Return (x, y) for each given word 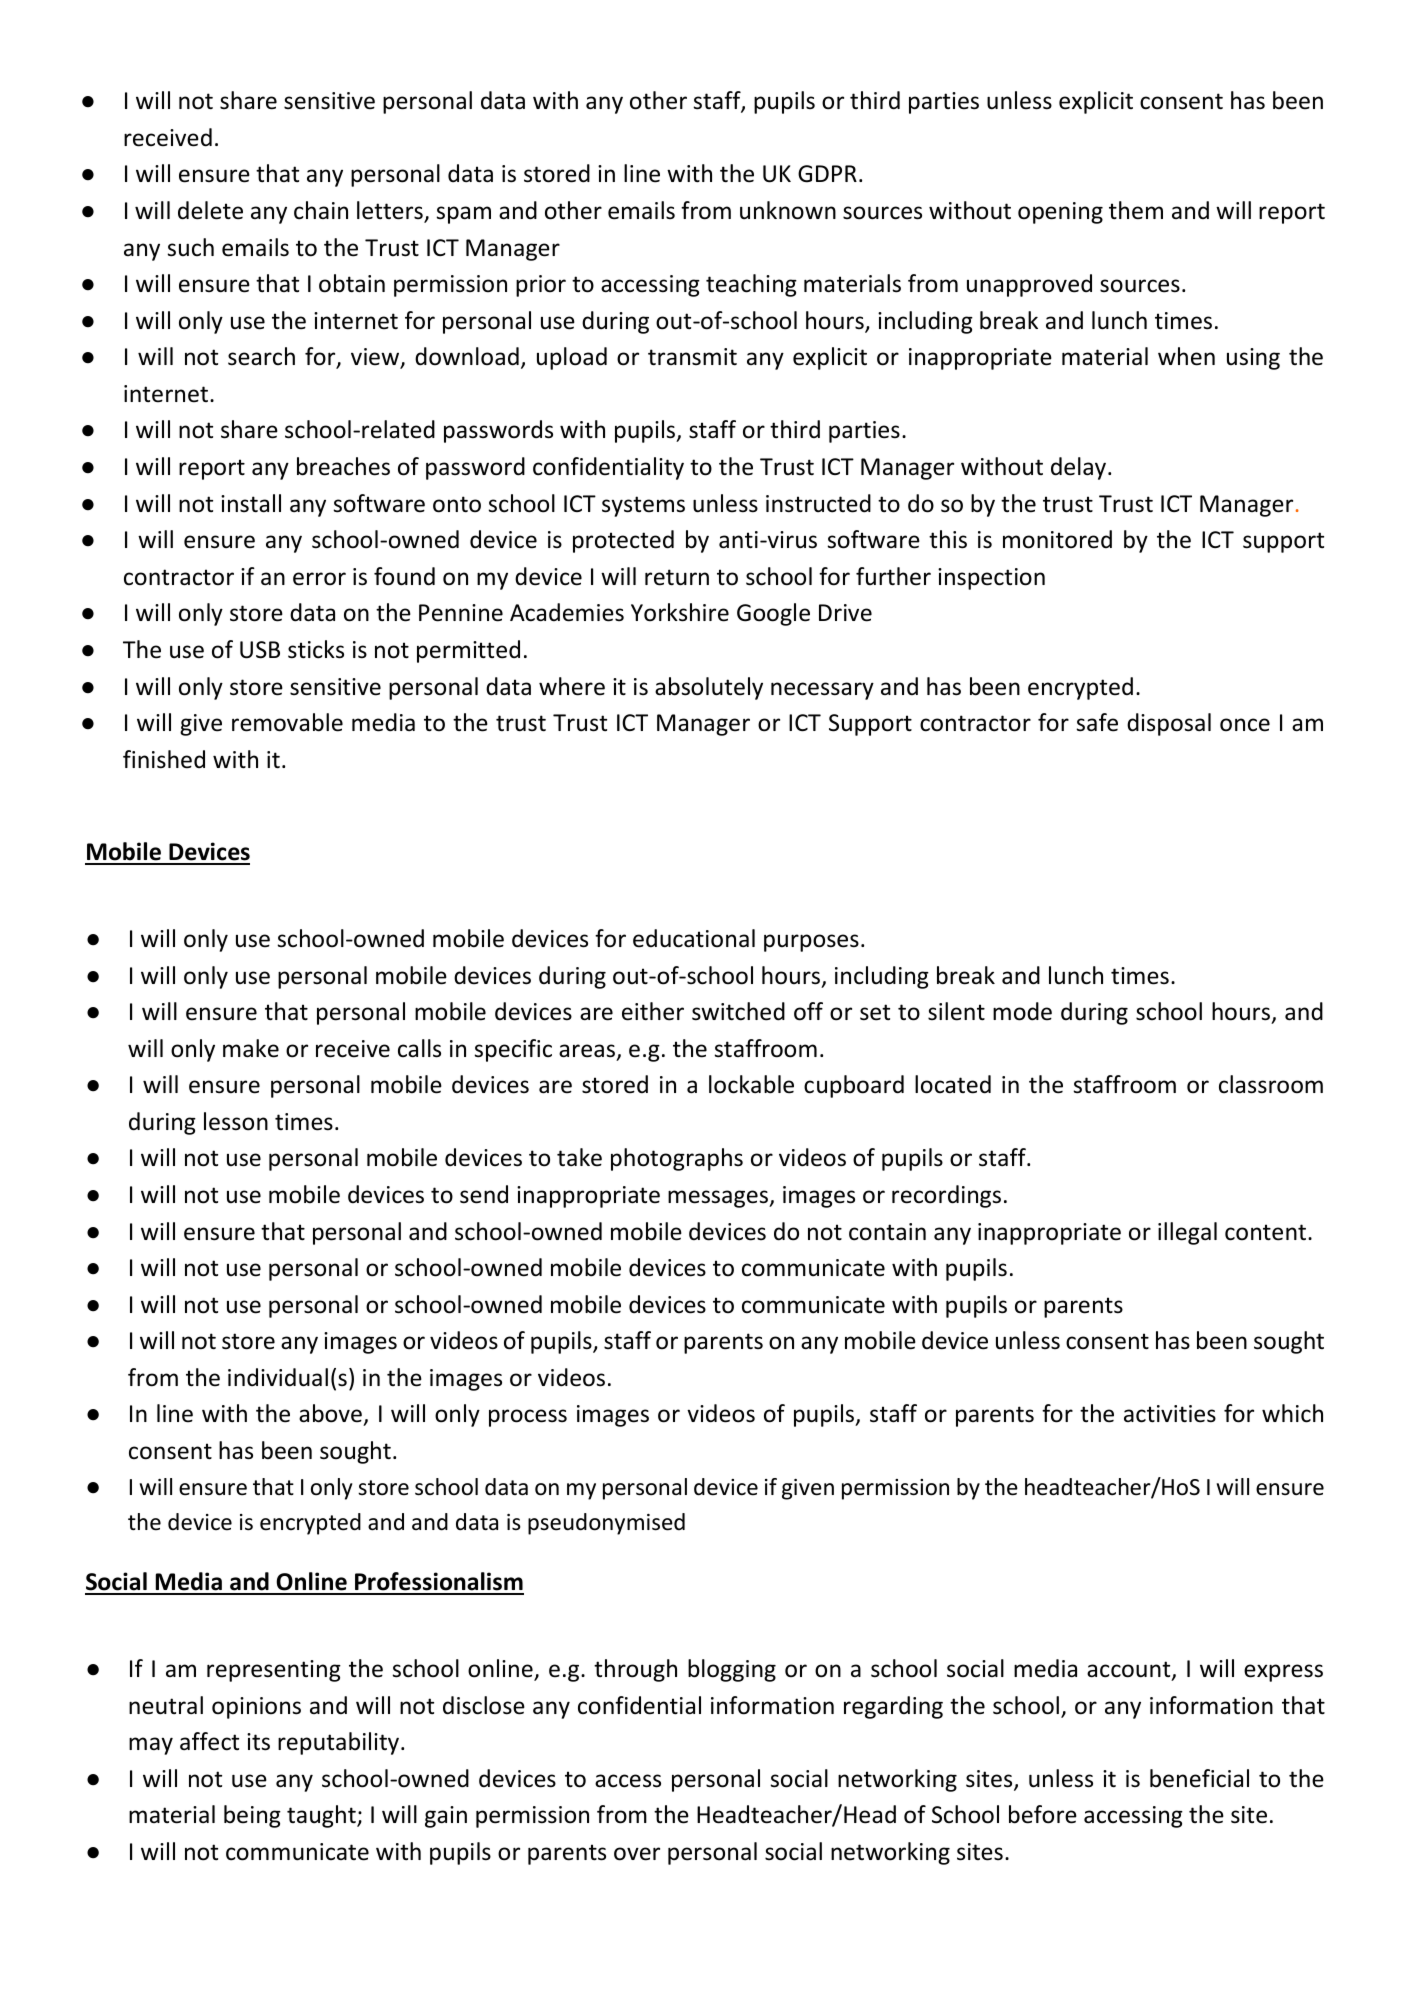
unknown (788, 210)
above (331, 1415)
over (637, 1854)
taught (322, 1816)
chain (321, 210)
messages (719, 1199)
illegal (1187, 1233)
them (1136, 210)
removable (287, 722)
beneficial (1199, 1778)
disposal (1169, 724)
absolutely (709, 688)
